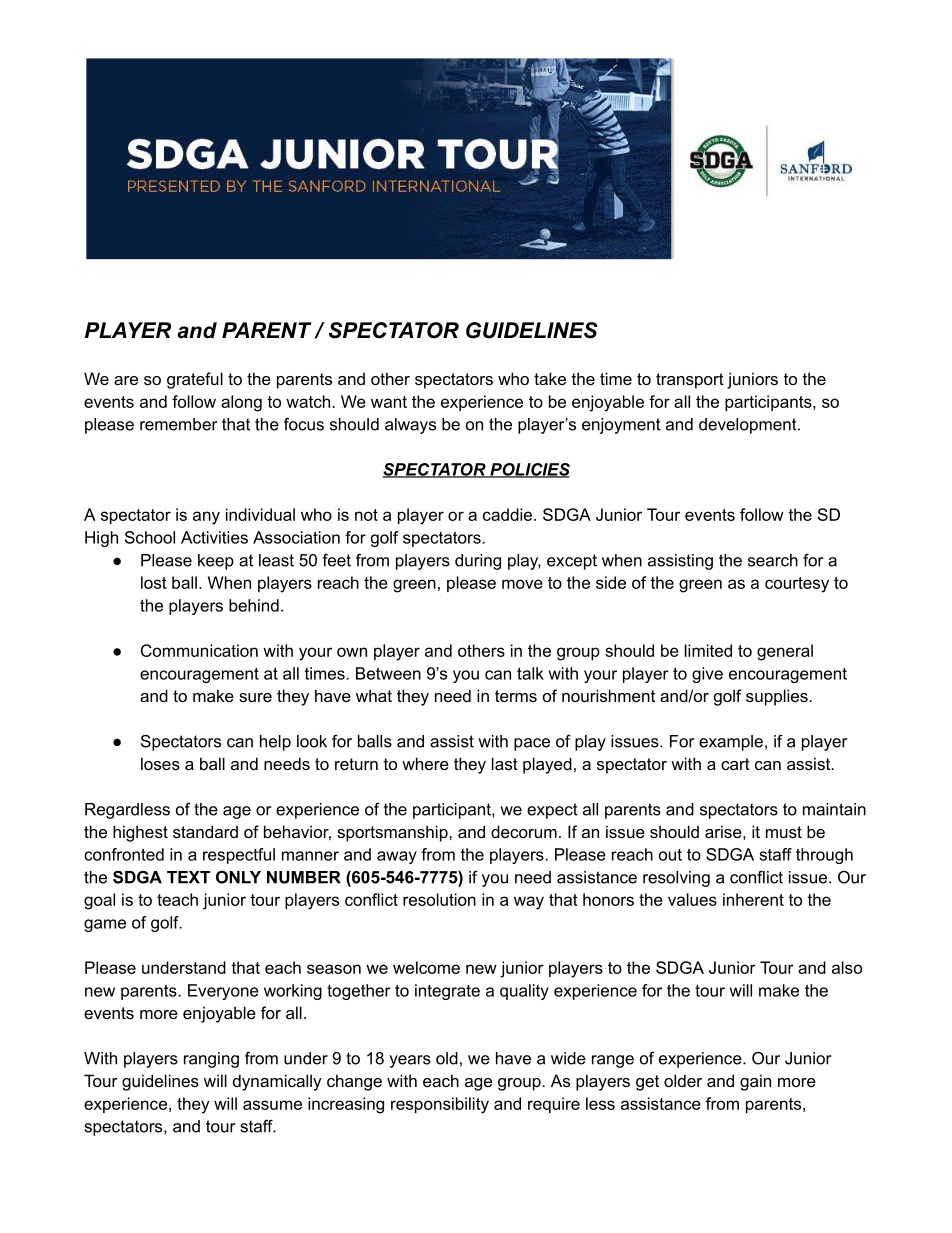  Describe the element at coordinates (785, 652) in the screenshot. I see `general` at that location.
